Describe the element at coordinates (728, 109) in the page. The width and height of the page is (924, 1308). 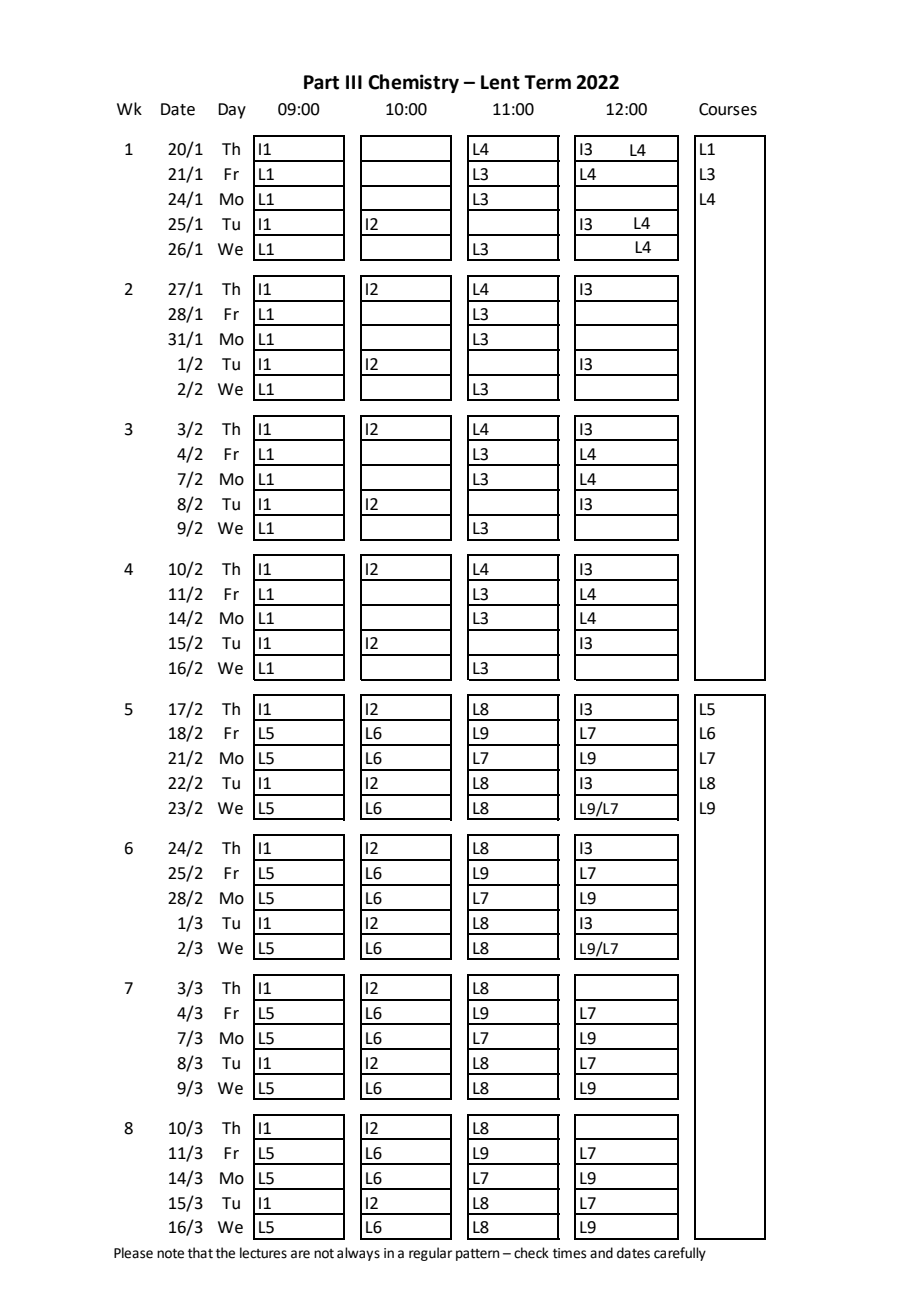
I see `Courses` at that location.
